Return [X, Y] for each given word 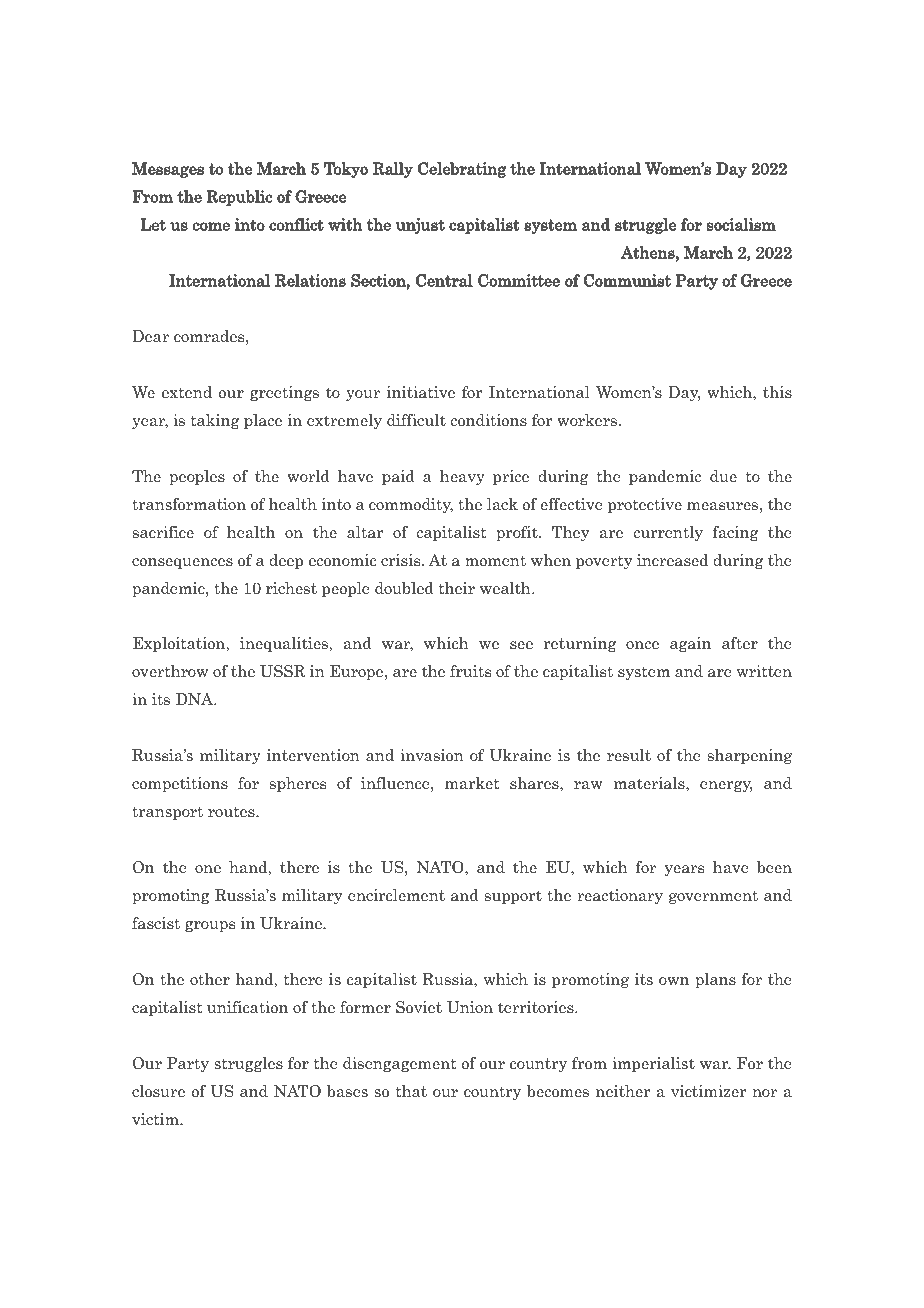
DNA [196, 699]
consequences [182, 563]
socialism [741, 224]
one [208, 869]
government [713, 897]
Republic [239, 198]
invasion [432, 755]
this [777, 392]
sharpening [750, 756]
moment [495, 560]
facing [735, 533]
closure [158, 1091]
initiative [421, 392]
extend [187, 392]
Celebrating [462, 170]
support [513, 897]
